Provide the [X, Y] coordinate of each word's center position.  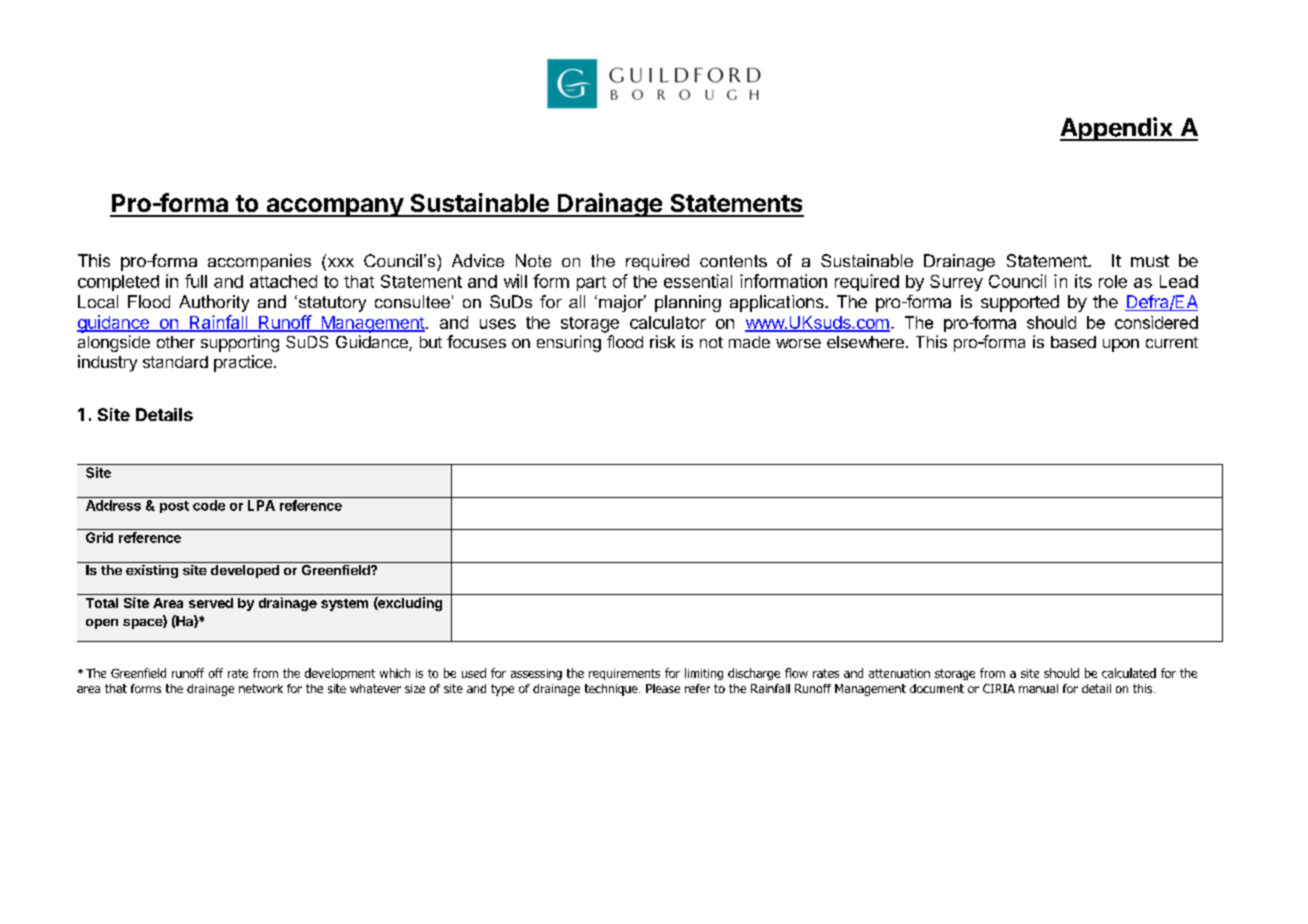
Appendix [1117, 129]
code [209, 505]
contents [733, 261]
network [261, 688]
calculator [668, 322]
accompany [334, 207]
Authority [214, 303]
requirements [624, 674]
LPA [261, 505]
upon [1121, 345]
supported [1020, 303]
